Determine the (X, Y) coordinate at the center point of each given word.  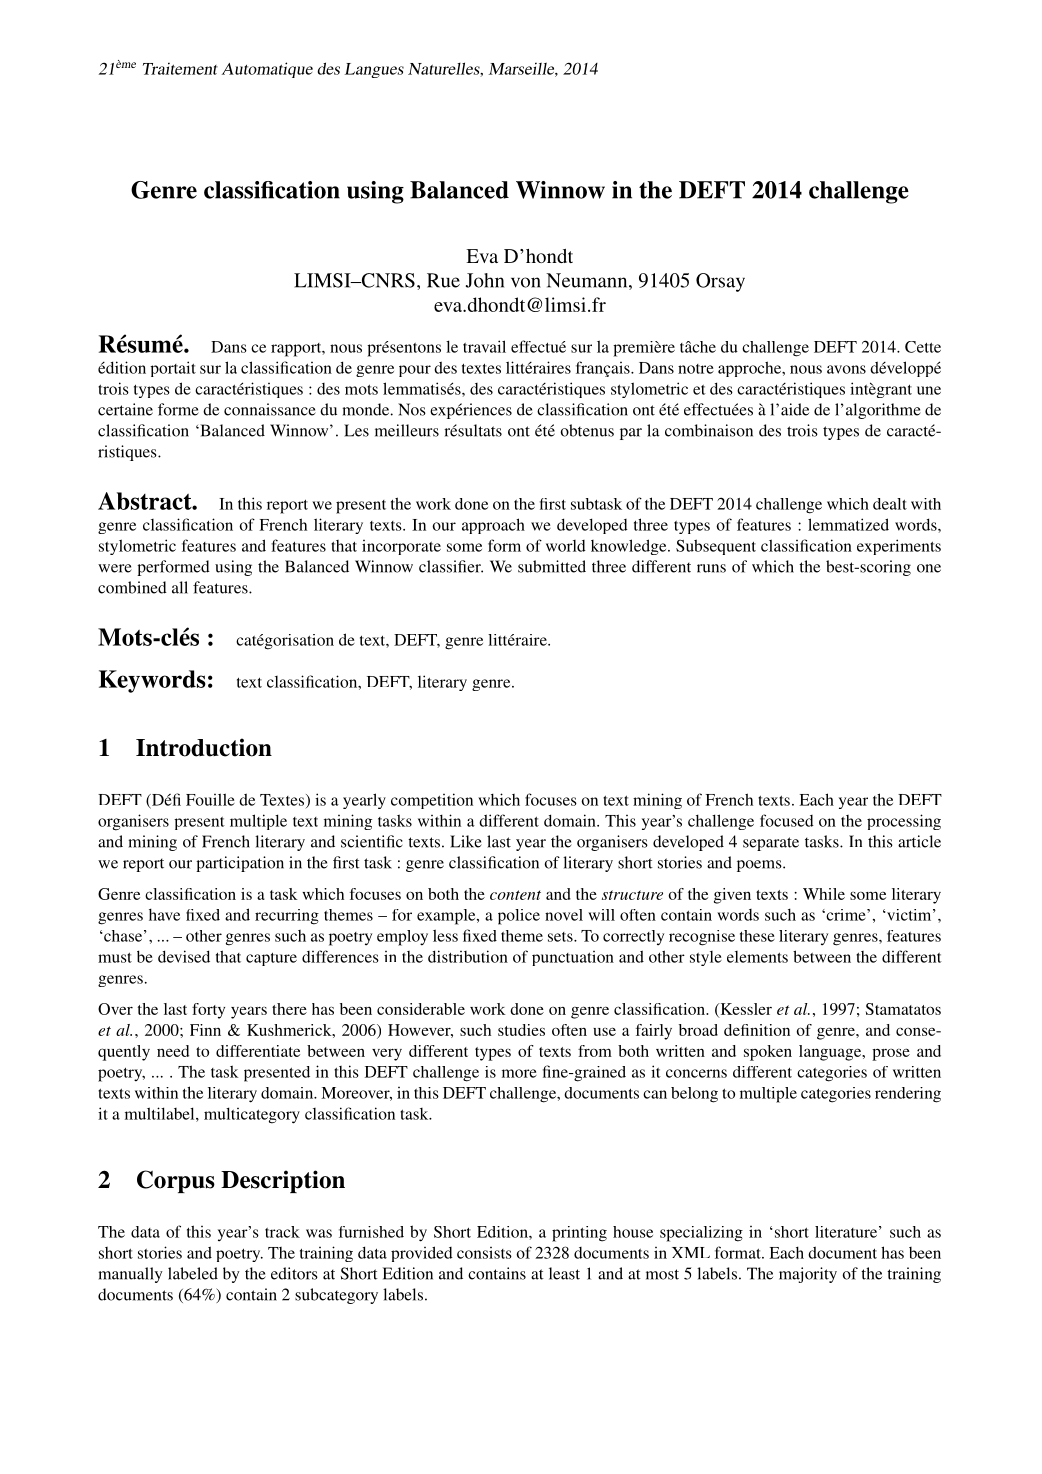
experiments (899, 547)
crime (846, 915)
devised (184, 956)
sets (561, 937)
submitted (552, 566)
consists (484, 1253)
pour (415, 371)
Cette (923, 347)
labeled (193, 1273)
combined (132, 587)
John (485, 280)
